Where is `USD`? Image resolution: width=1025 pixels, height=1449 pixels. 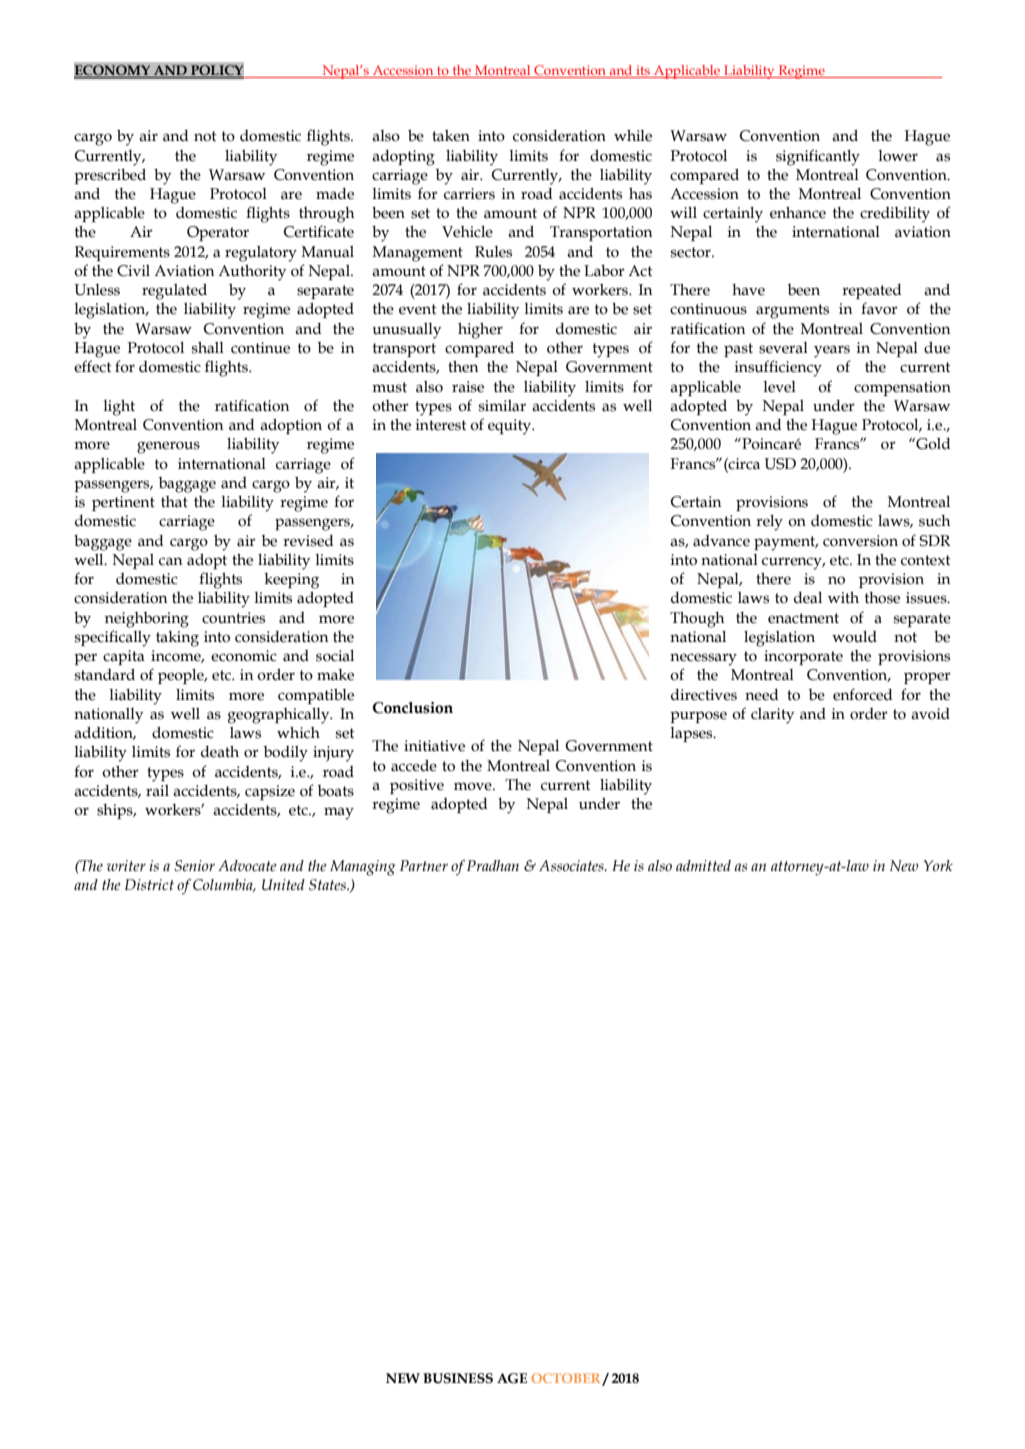 USD is located at coordinates (780, 464).
